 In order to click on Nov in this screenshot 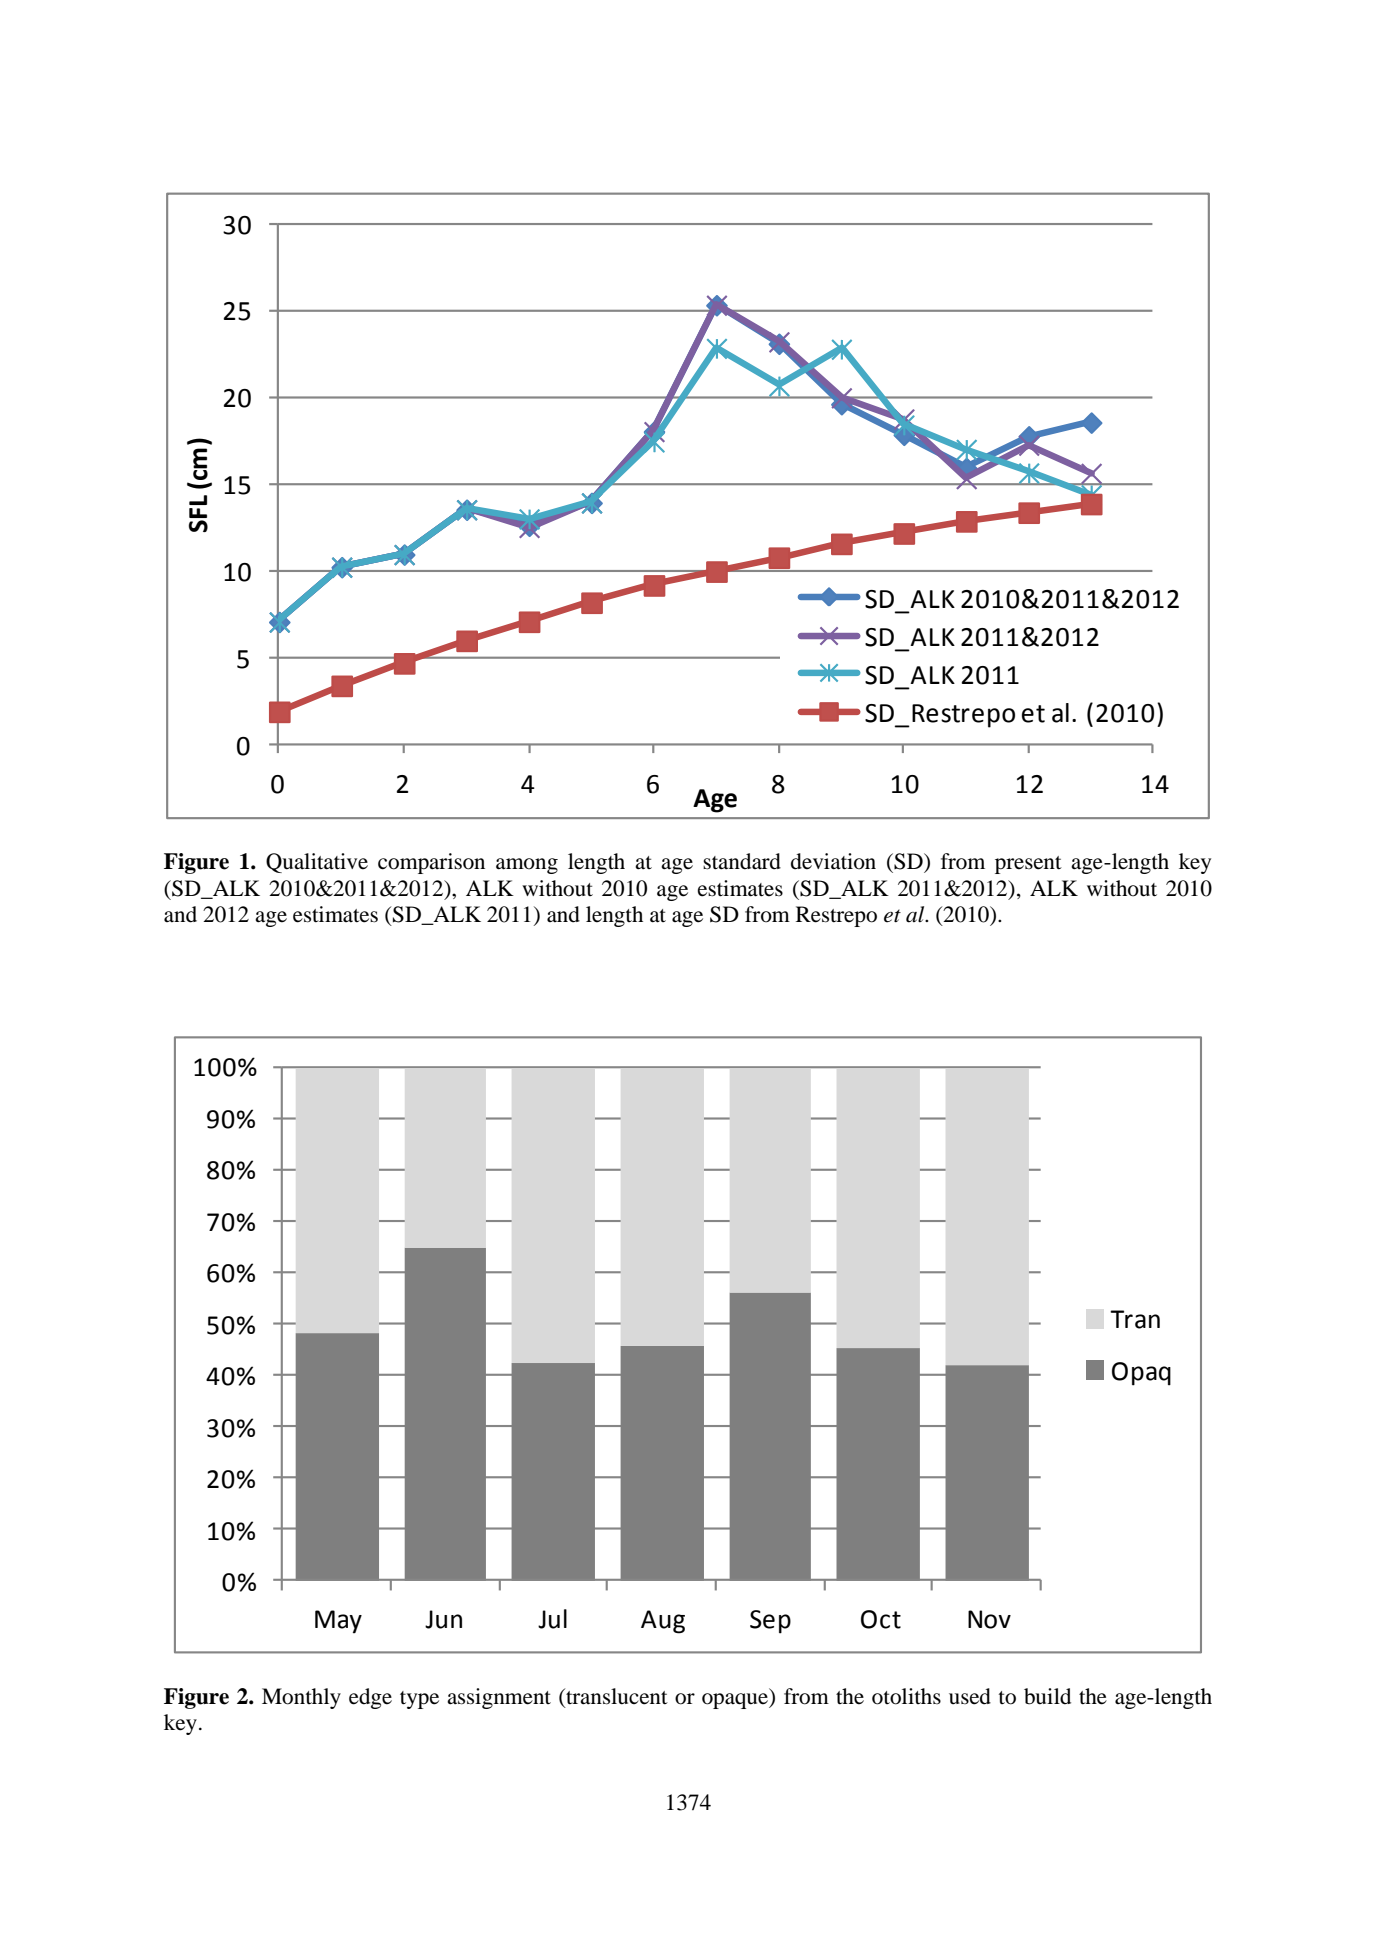, I will do `click(989, 1619)`.
